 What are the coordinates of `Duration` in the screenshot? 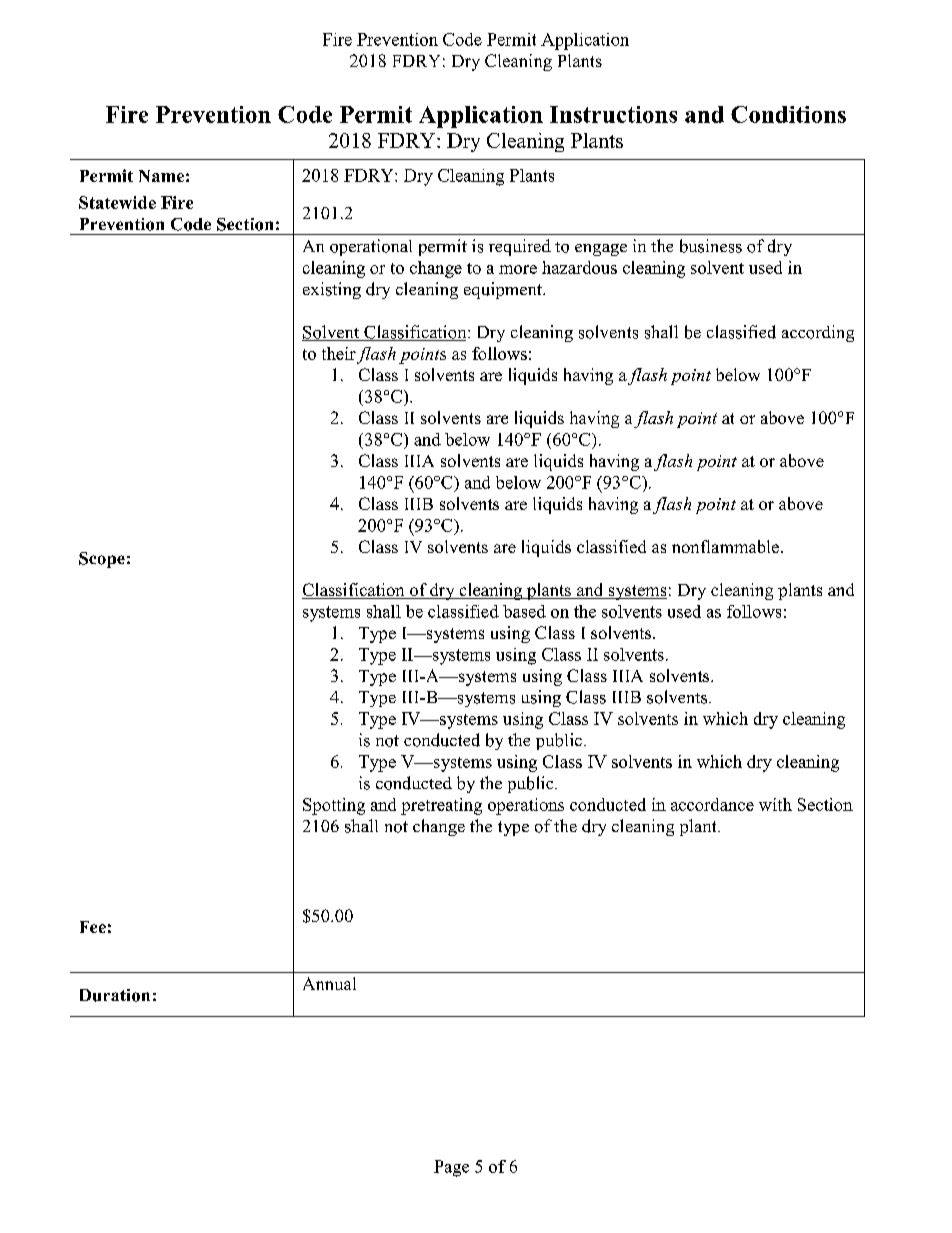 It's located at (115, 995).
